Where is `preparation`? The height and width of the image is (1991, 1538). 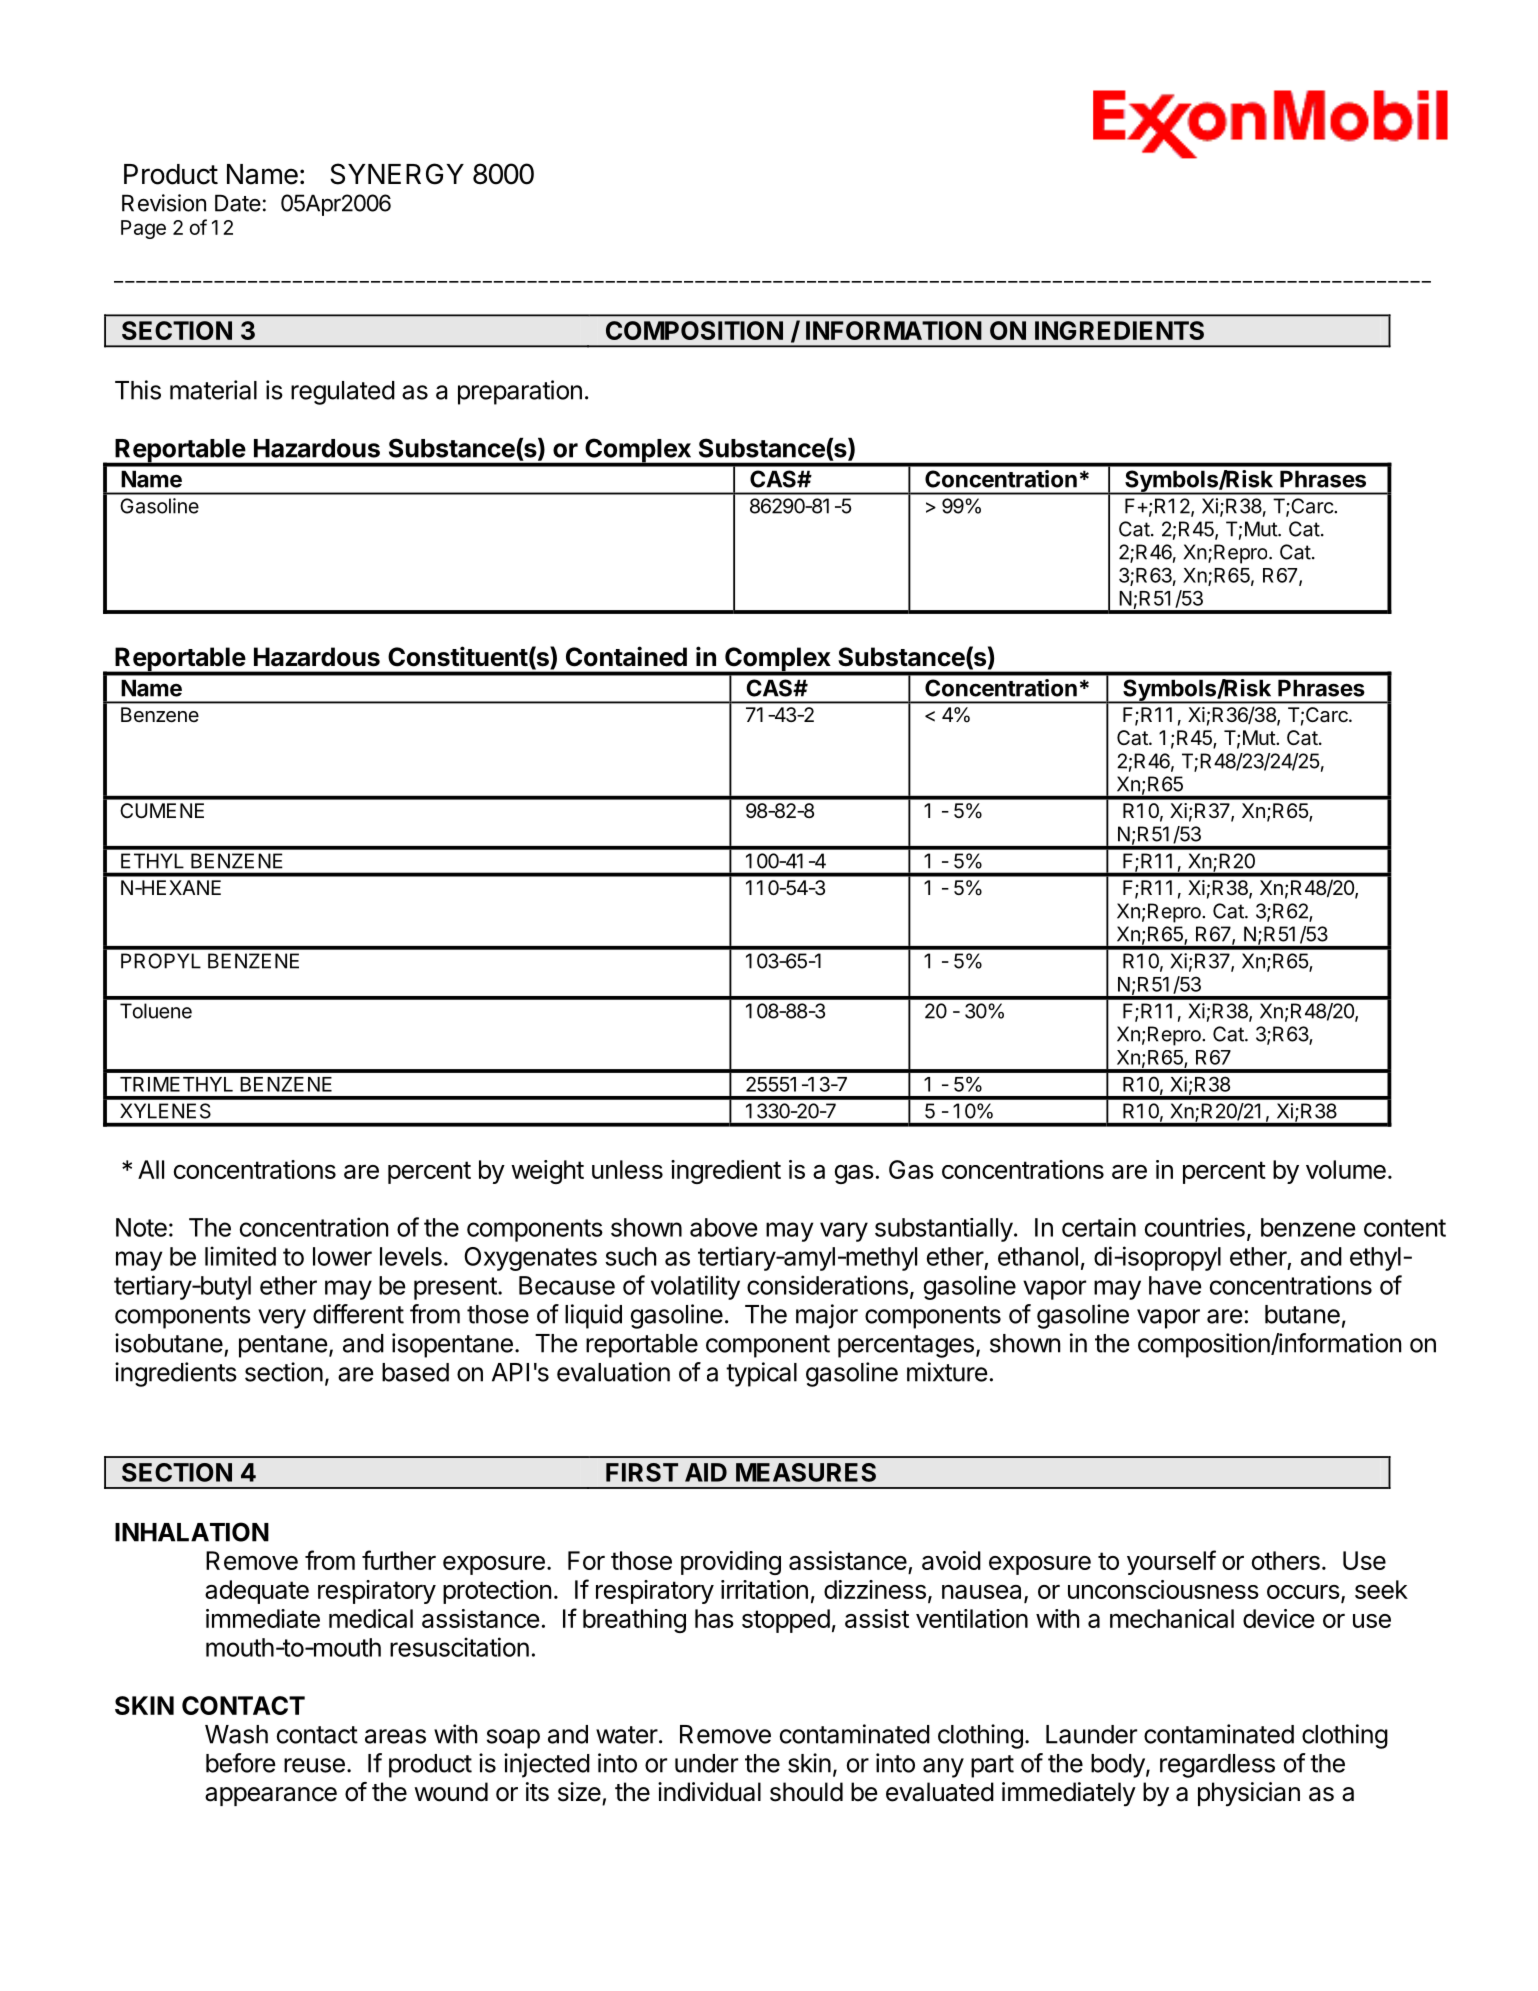
preparation is located at coordinates (520, 392).
